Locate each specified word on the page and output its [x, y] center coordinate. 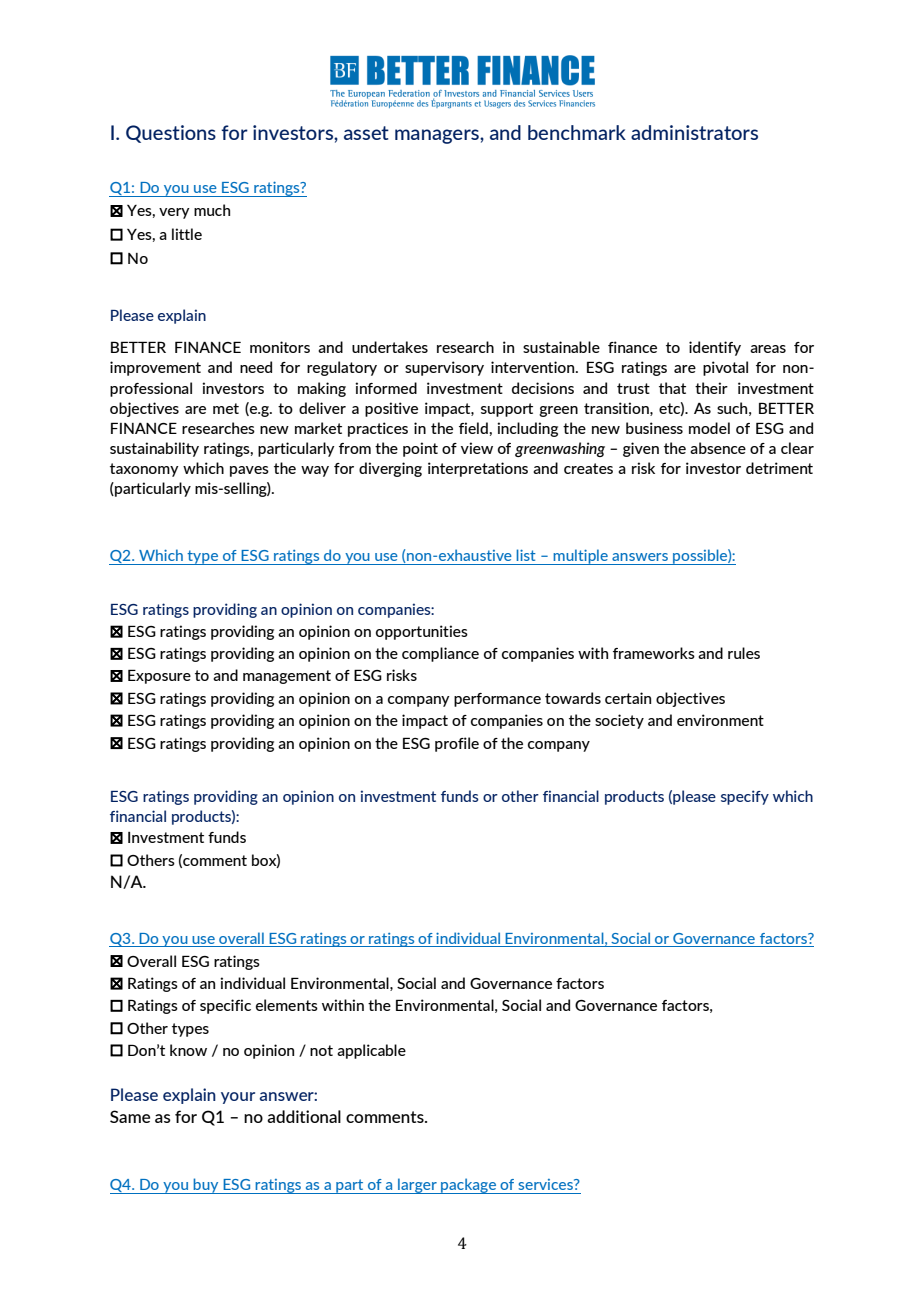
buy [206, 1186]
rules [744, 653]
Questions [171, 134]
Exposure [159, 676]
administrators [694, 132]
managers [438, 136]
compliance [440, 654]
